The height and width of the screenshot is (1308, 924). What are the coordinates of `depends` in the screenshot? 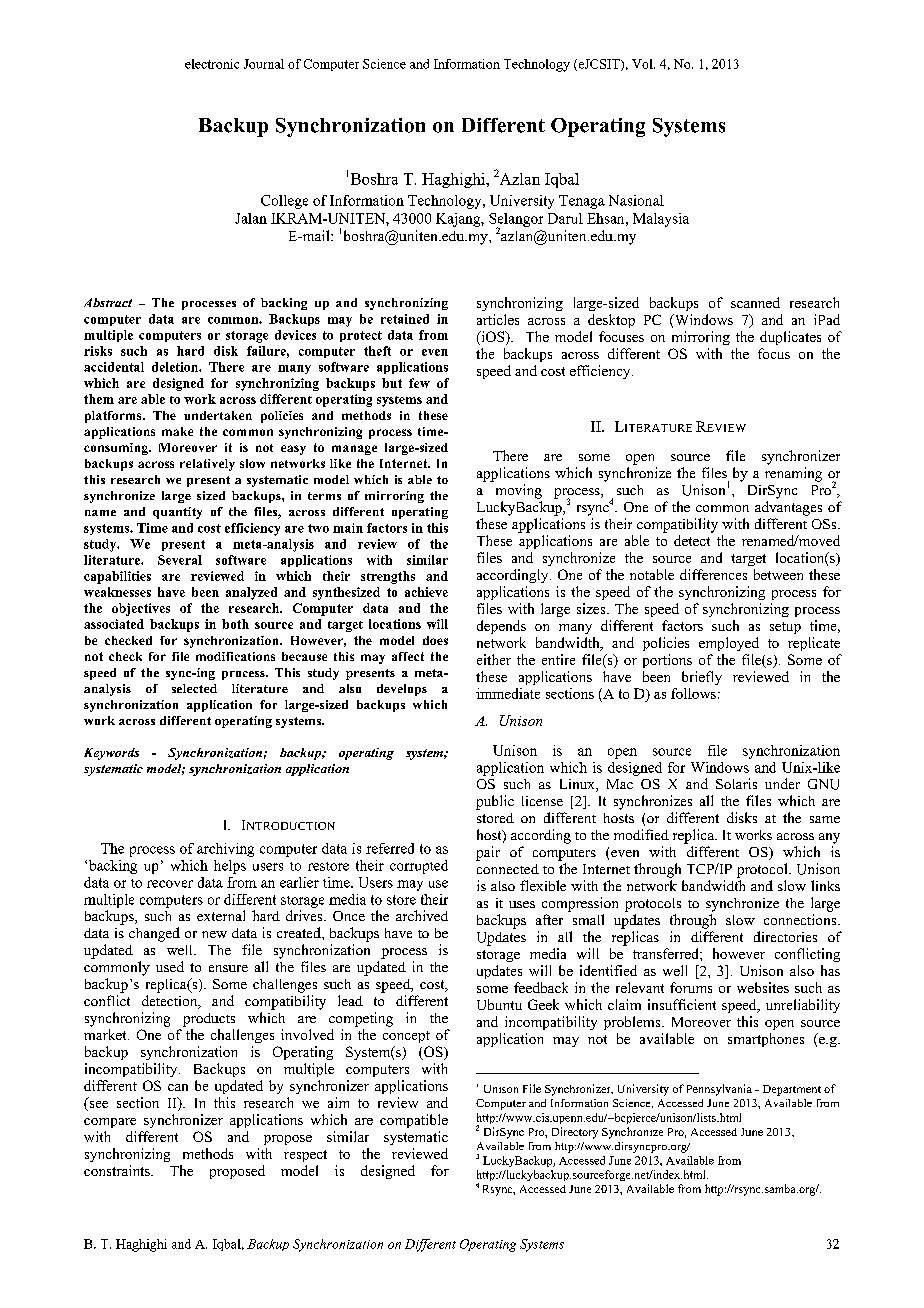 It's located at (501, 627).
